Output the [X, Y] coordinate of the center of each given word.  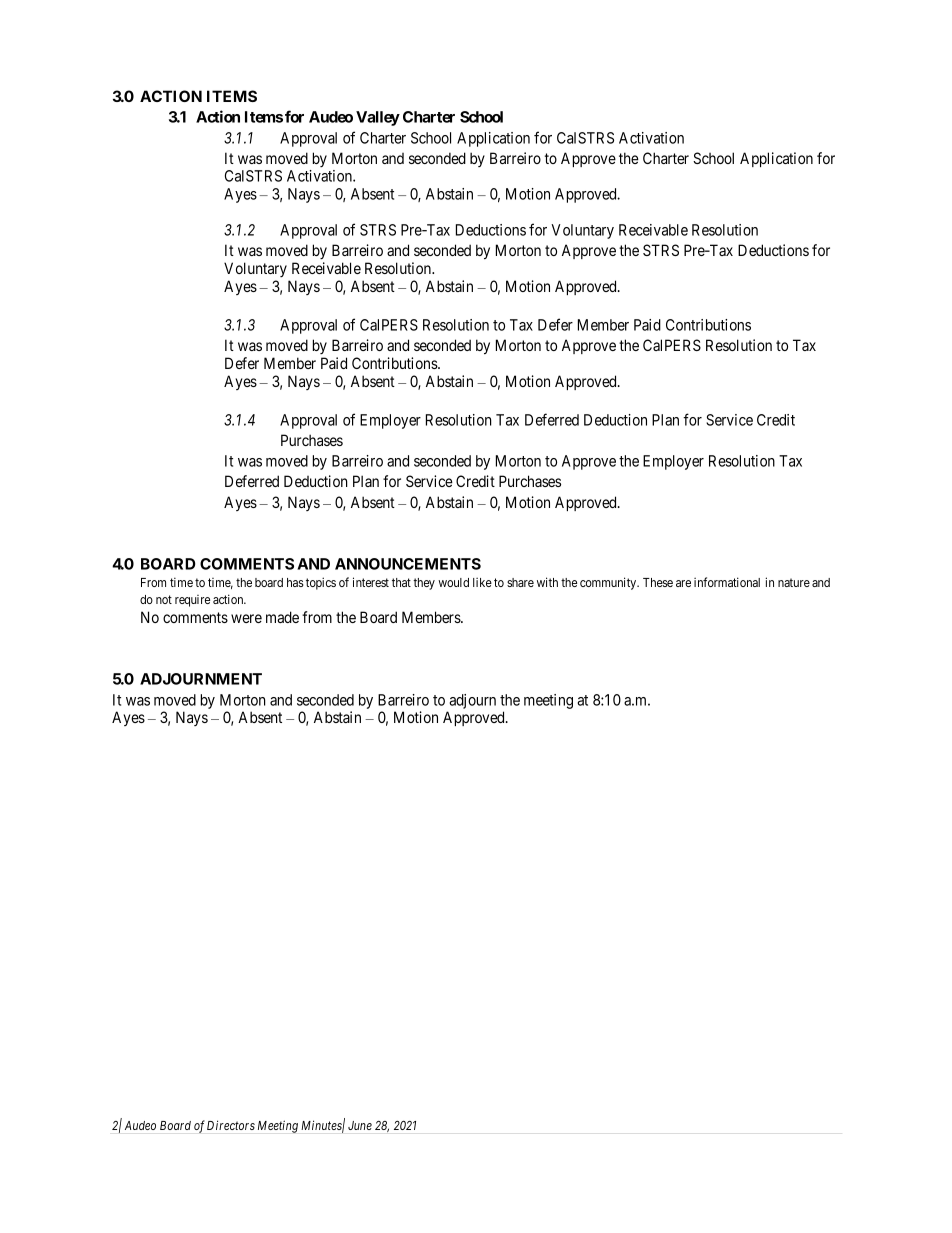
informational [727, 582]
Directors [231, 1125]
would [453, 582]
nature [794, 582]
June [360, 1125]
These [658, 582]
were [246, 618]
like [482, 582]
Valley [378, 118]
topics [321, 583]
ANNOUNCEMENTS [408, 564]
